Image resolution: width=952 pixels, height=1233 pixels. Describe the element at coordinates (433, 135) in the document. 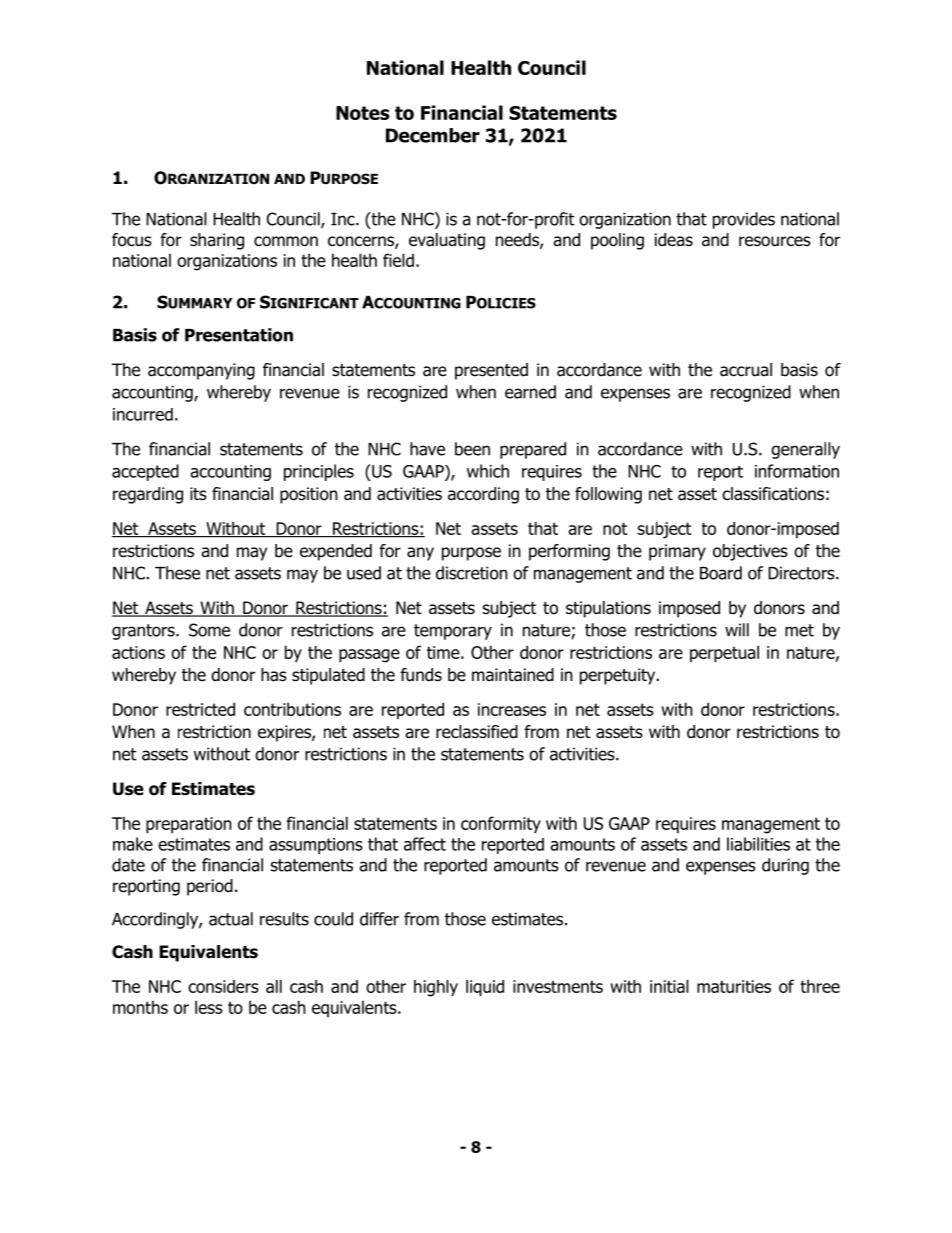

I see `December` at that location.
